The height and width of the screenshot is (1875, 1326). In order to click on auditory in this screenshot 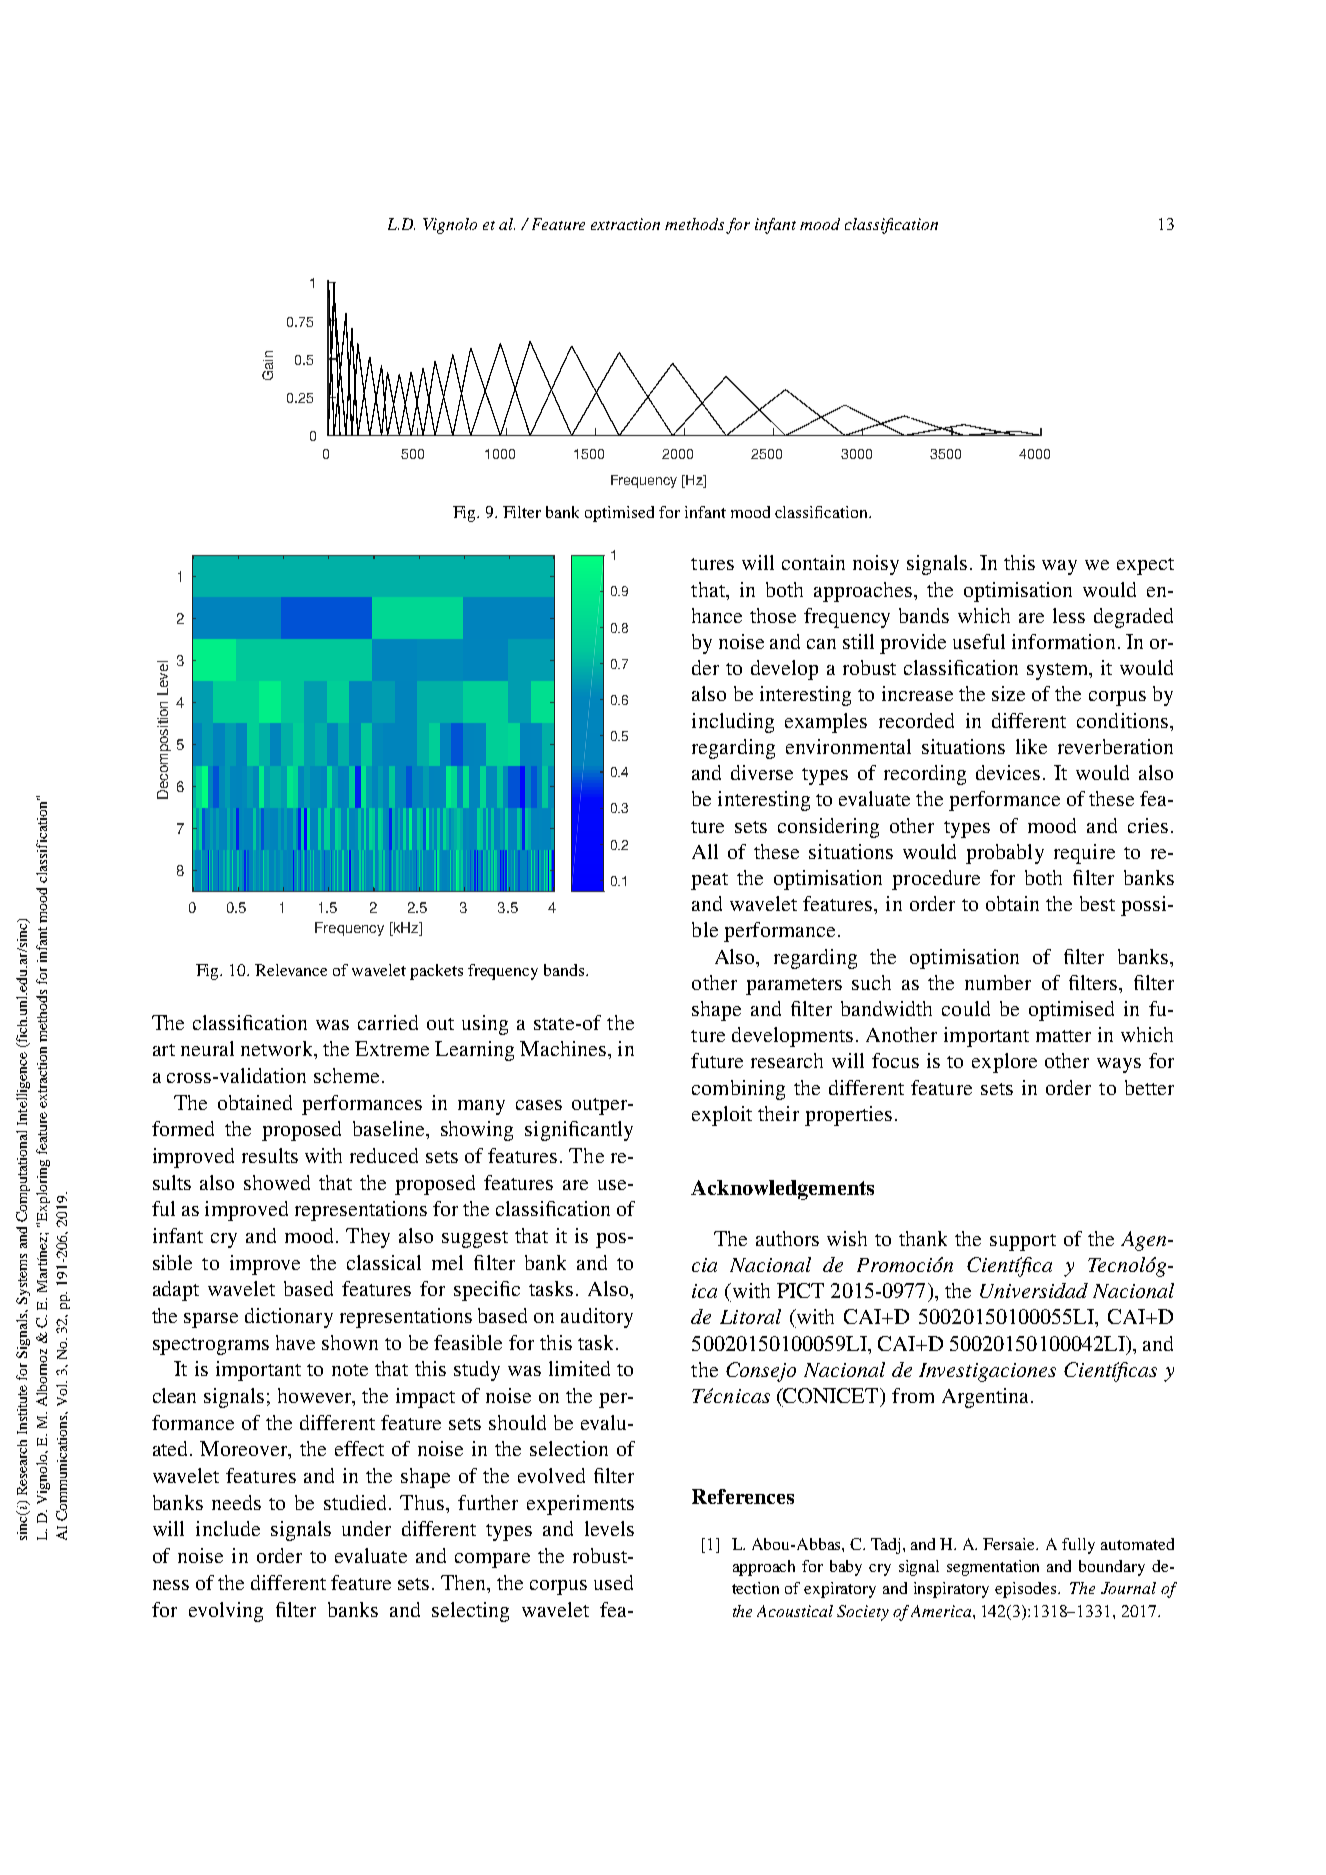, I will do `click(597, 1318)`.
